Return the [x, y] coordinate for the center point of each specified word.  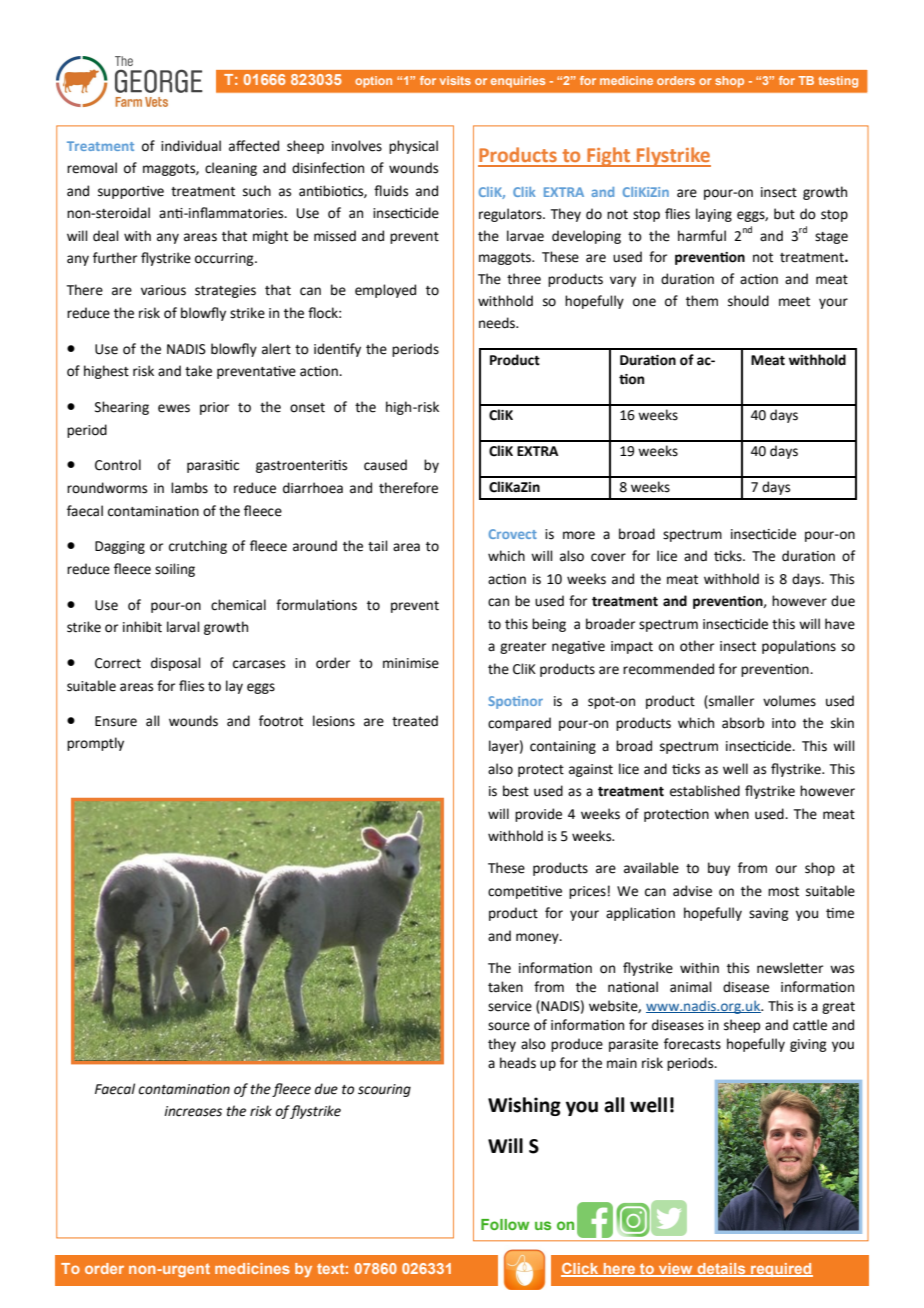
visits [455, 80]
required [781, 1270]
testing [838, 82]
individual [191, 146]
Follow [505, 1224]
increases [193, 1111]
